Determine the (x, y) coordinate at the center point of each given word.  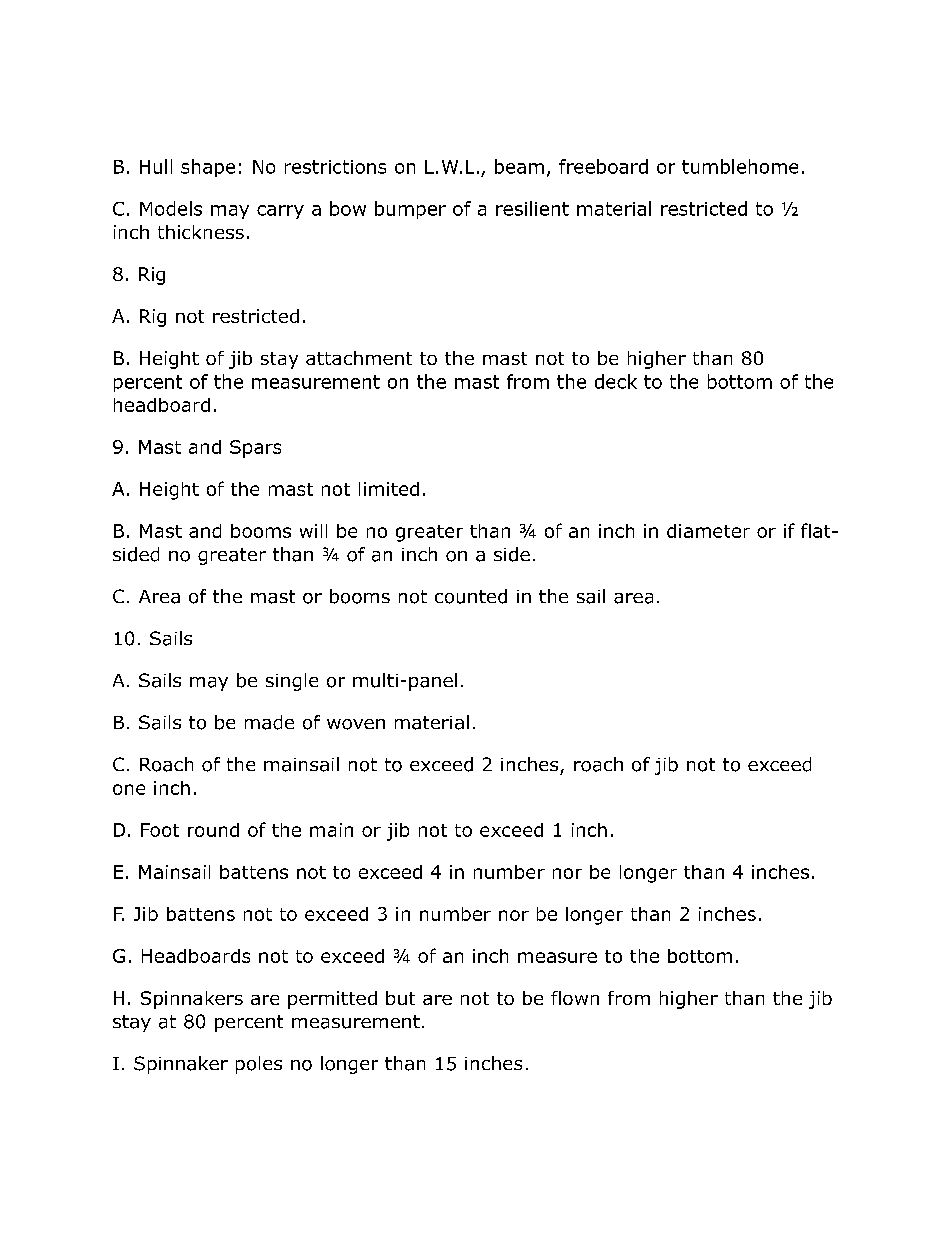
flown (575, 998)
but (400, 998)
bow (348, 208)
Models (171, 208)
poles (259, 1065)
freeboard (603, 166)
